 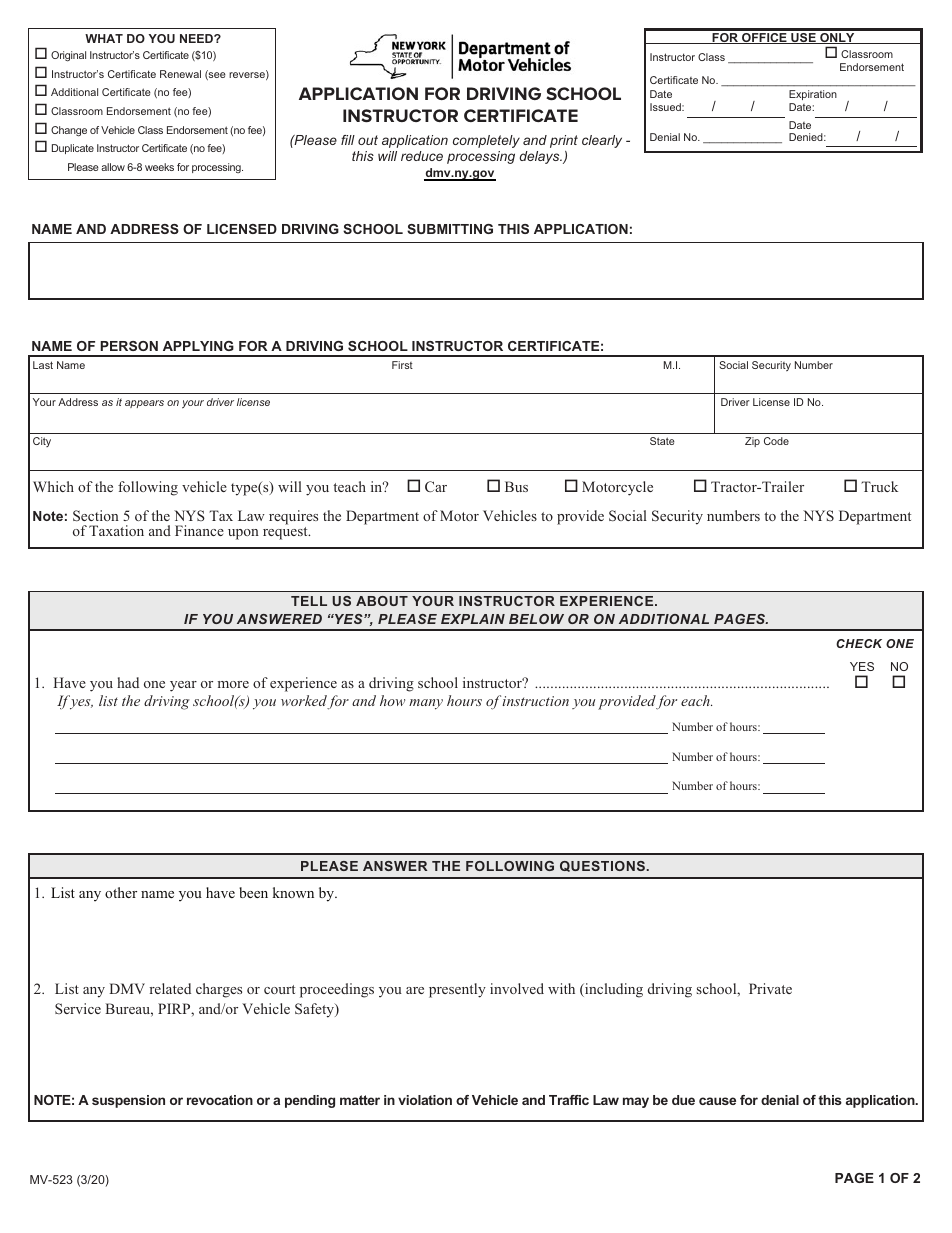 What do you see at coordinates (813, 95) in the document?
I see `Expiration` at bounding box center [813, 95].
